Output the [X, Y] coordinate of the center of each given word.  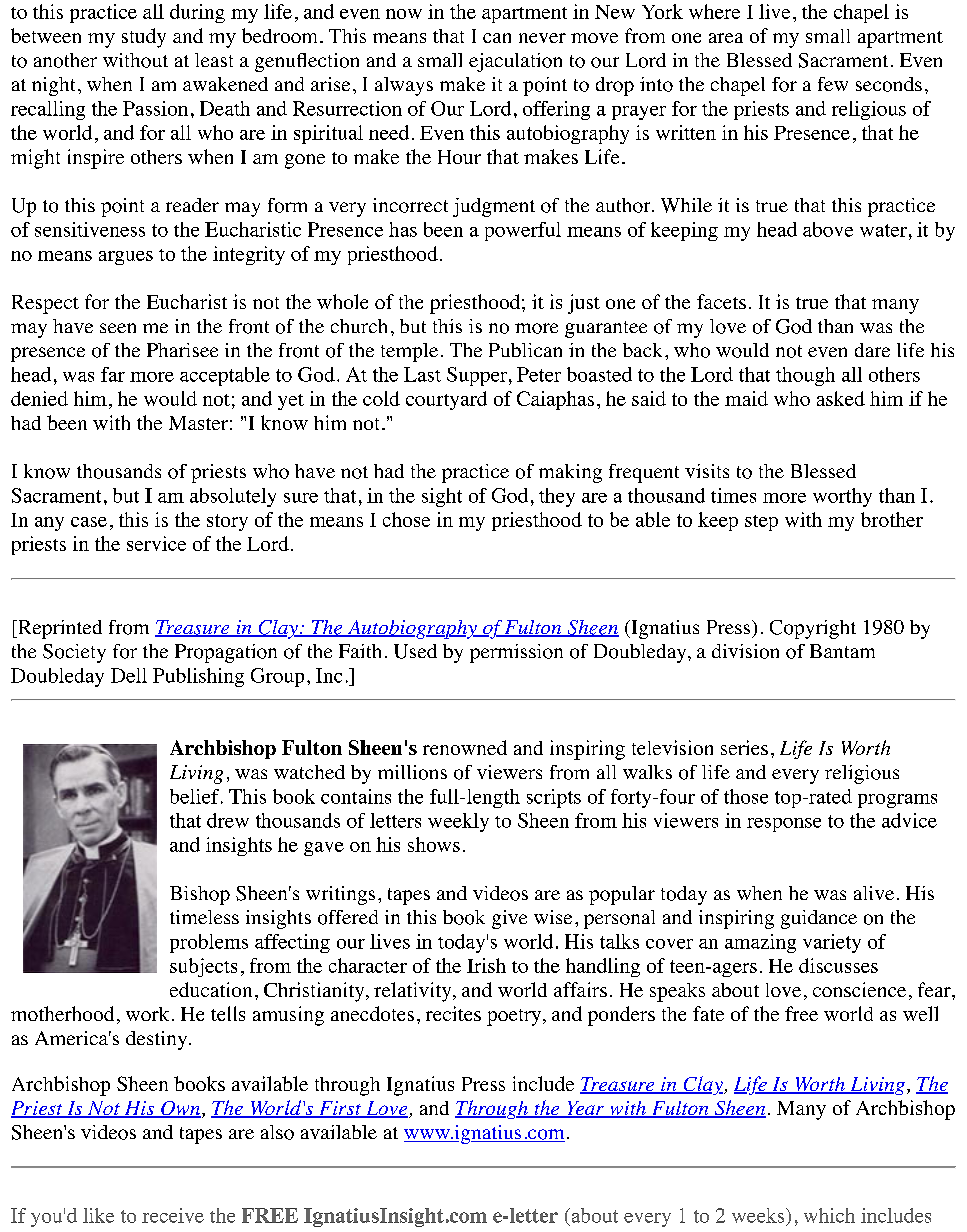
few [833, 84]
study [144, 38]
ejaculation [515, 62]
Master [198, 423]
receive [173, 1215]
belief [196, 796]
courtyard [446, 400]
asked [841, 398]
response [784, 825]
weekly [458, 822]
